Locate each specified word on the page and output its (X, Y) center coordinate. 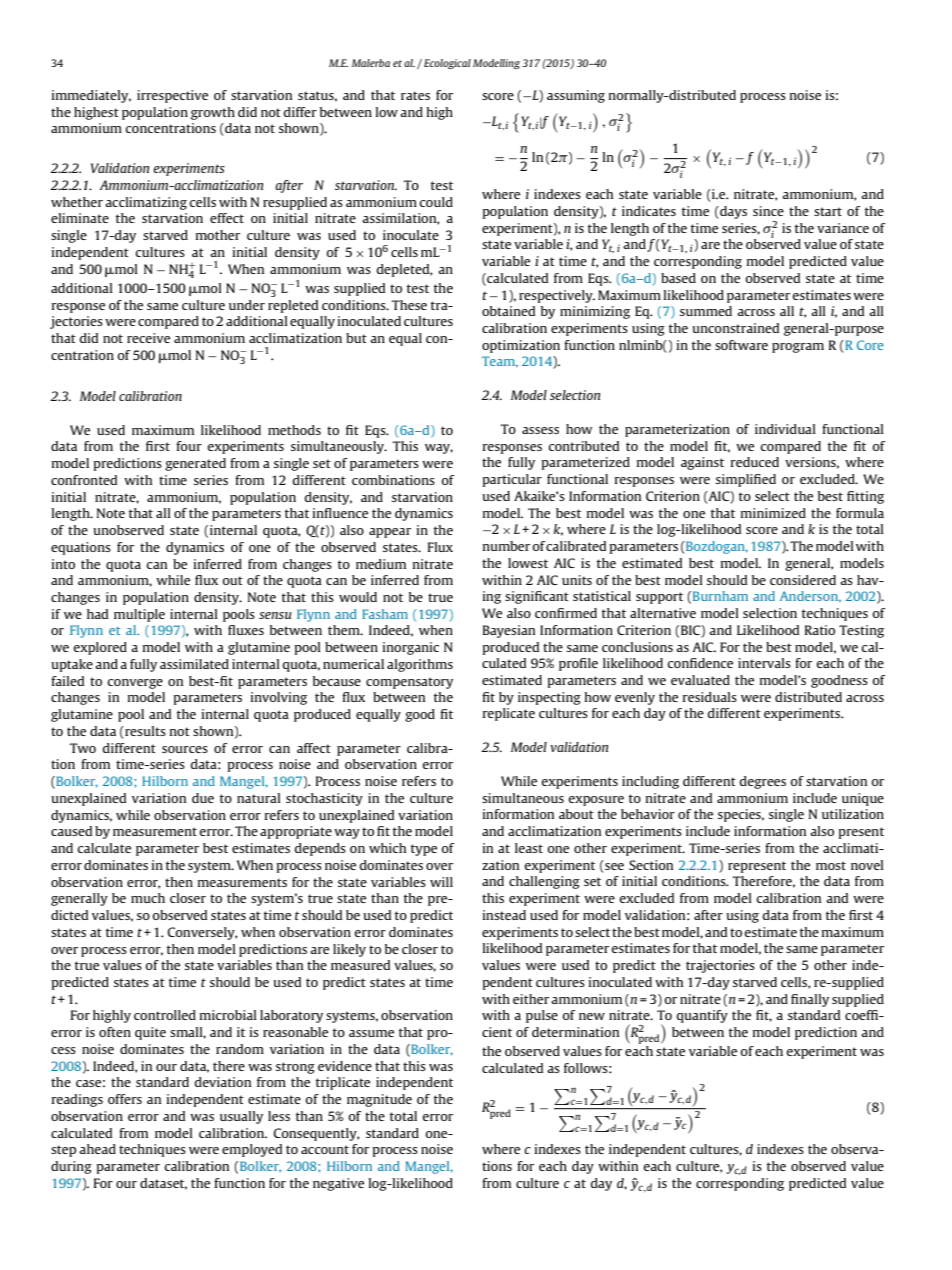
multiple (139, 615)
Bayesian (509, 631)
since (768, 211)
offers (125, 1099)
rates (415, 95)
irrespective (172, 96)
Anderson (810, 597)
